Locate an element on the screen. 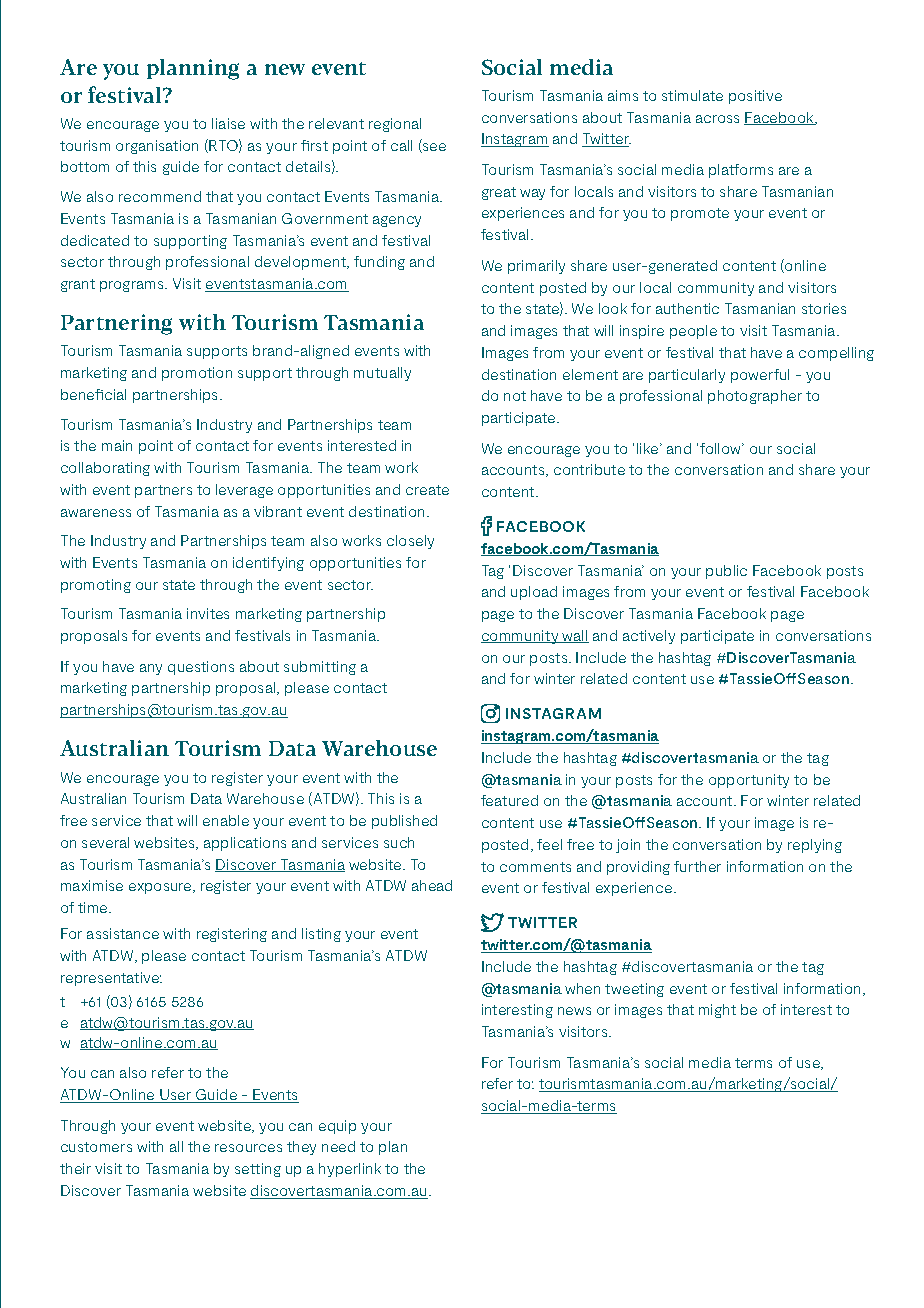  opportunity is located at coordinates (749, 781).
